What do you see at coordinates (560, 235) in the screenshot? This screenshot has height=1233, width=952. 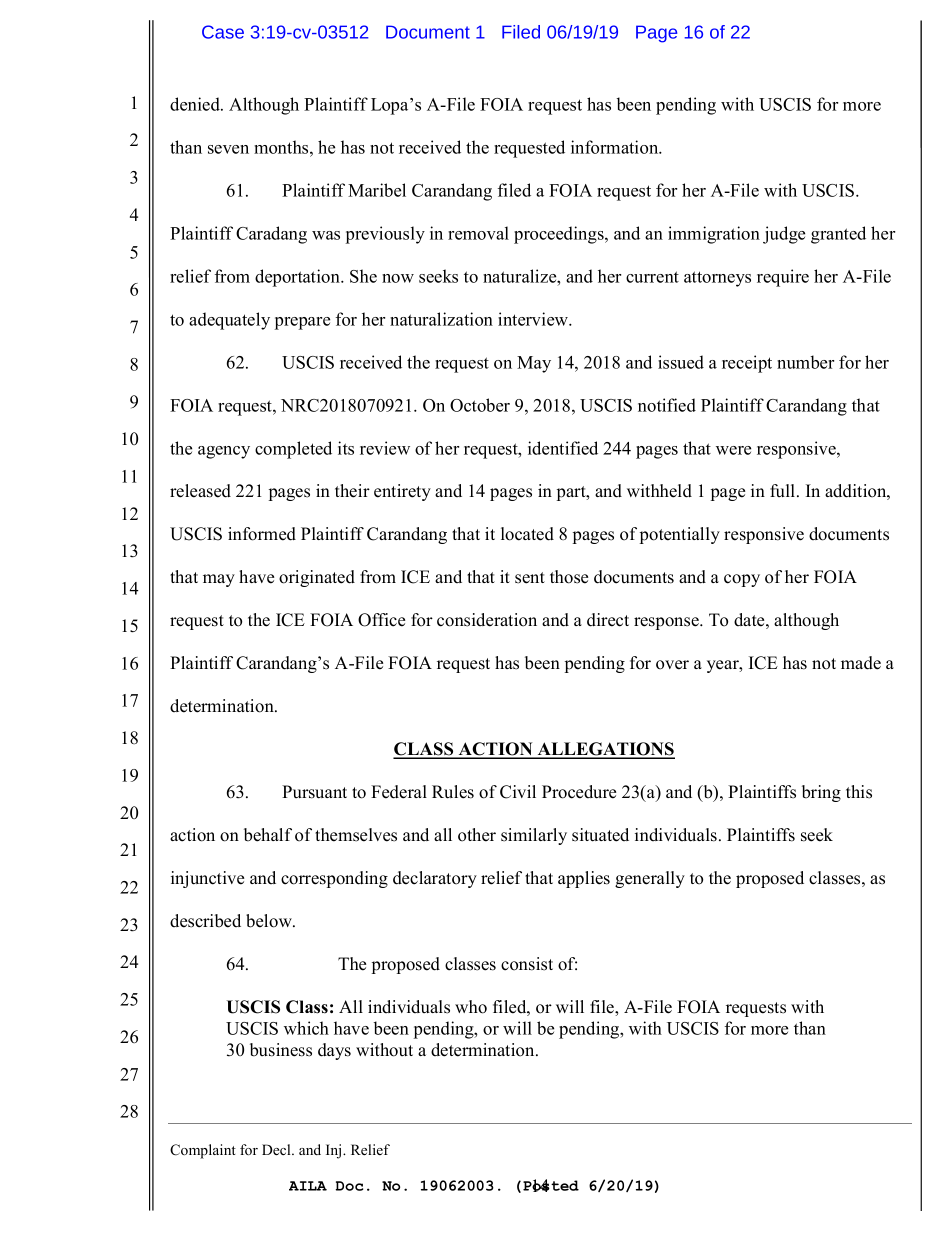 I see `proceedings` at bounding box center [560, 235].
